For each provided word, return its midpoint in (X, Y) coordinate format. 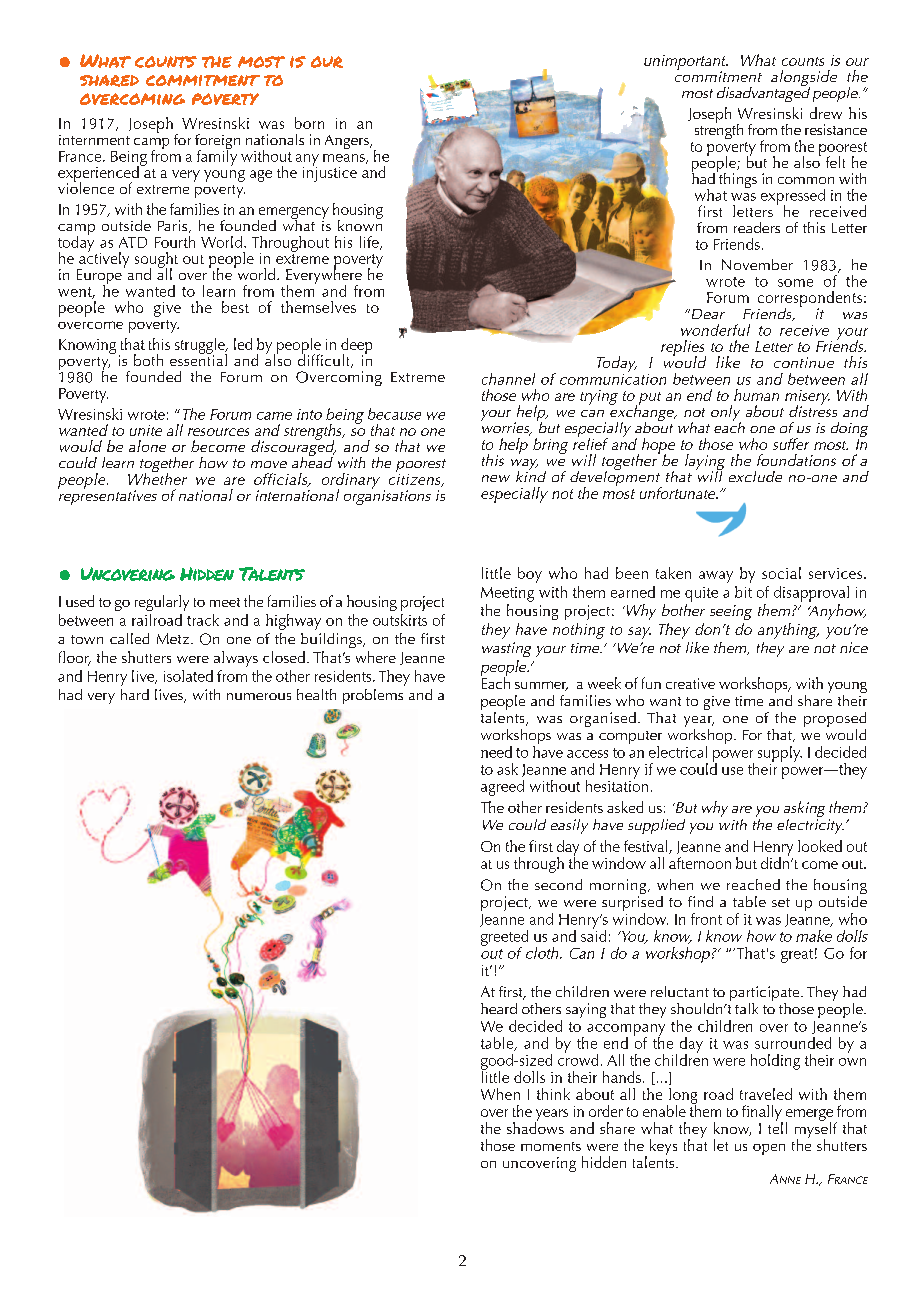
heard (499, 1008)
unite (146, 430)
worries (506, 428)
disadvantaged (763, 93)
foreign (217, 143)
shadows (535, 1127)
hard (135, 694)
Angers (348, 142)
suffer (791, 444)
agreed (502, 788)
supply (780, 754)
